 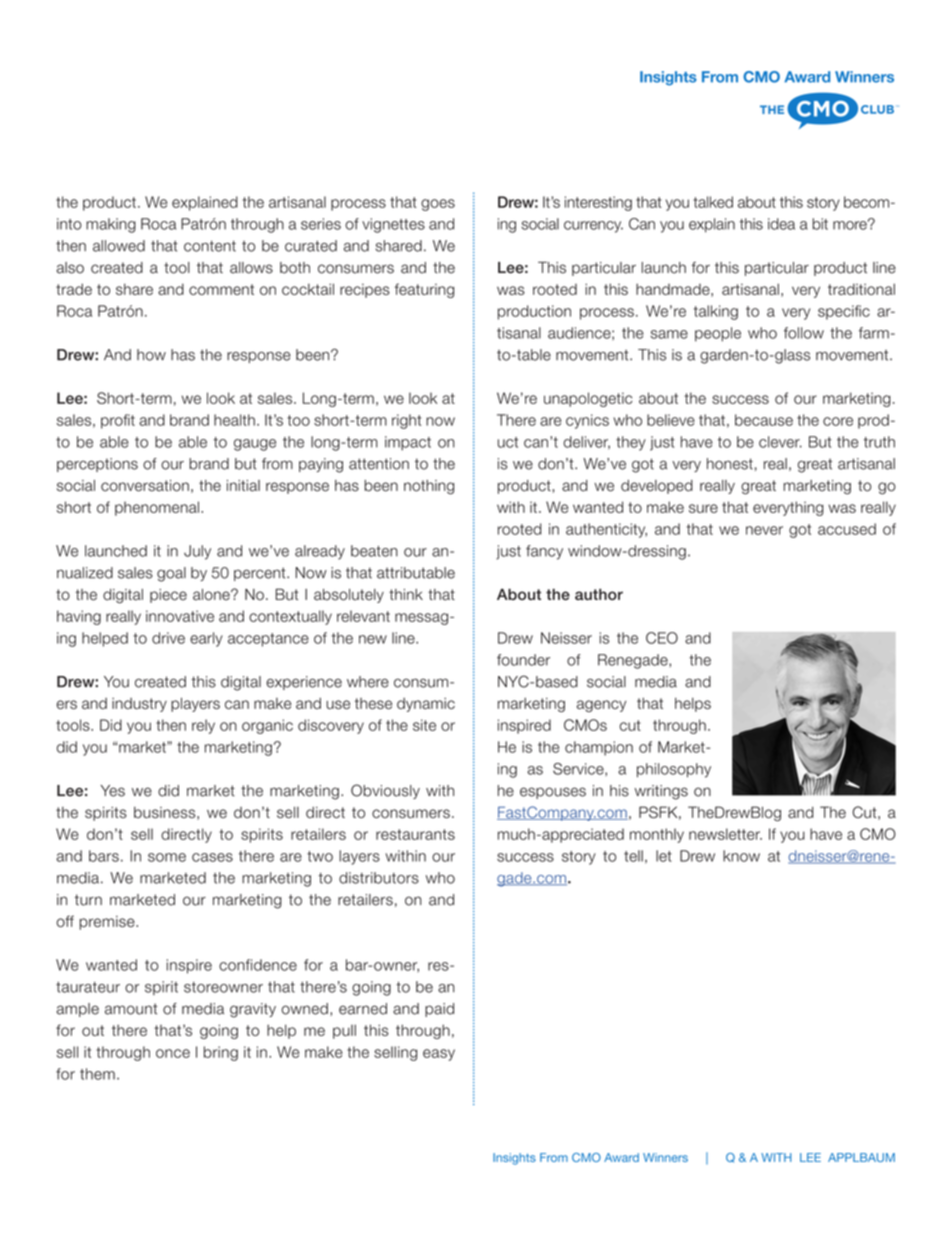 I want to click on once, so click(x=173, y=1053).
